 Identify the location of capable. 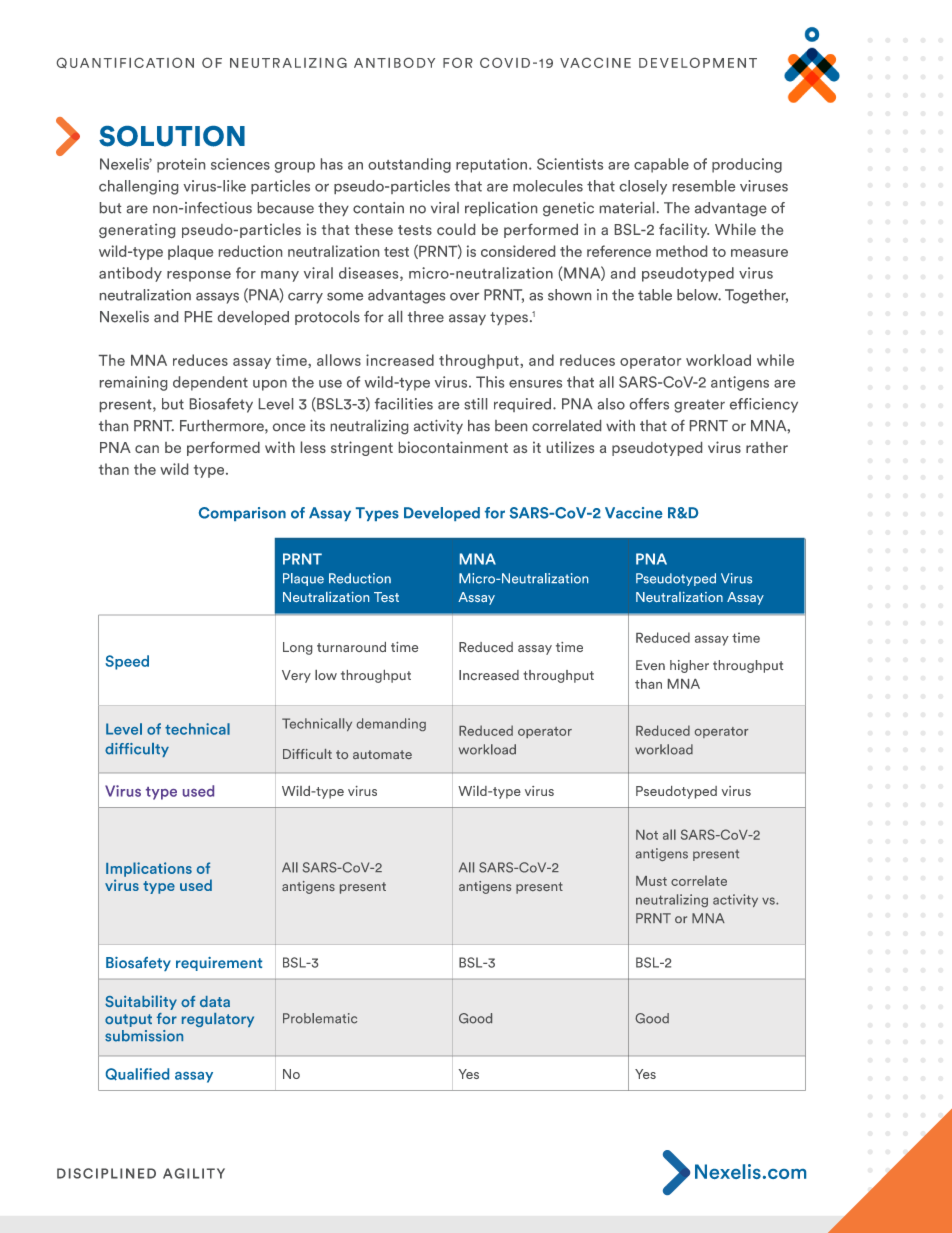
(661, 165).
